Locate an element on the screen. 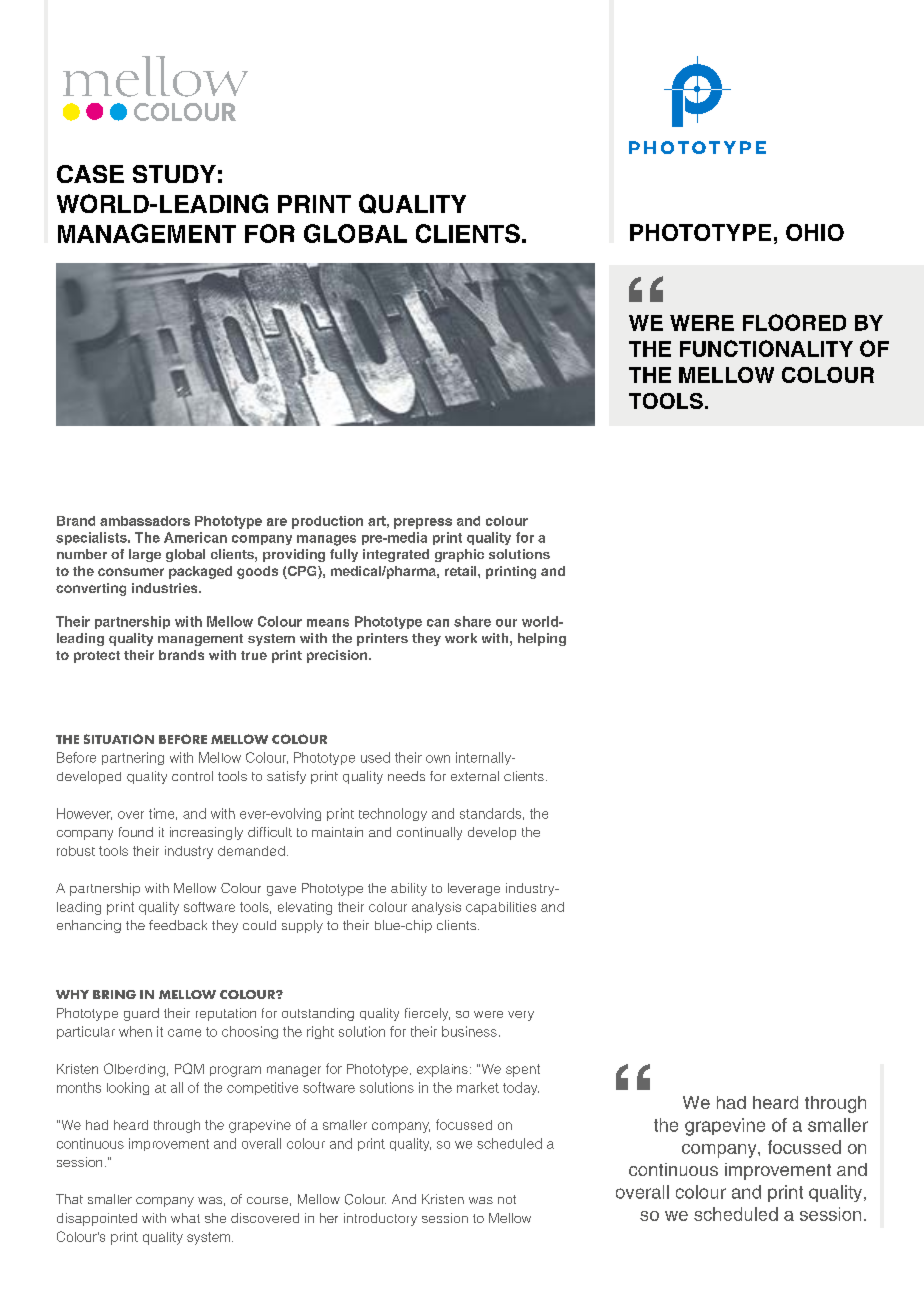 The width and height of the screenshot is (924, 1308). what is located at coordinates (185, 1218).
